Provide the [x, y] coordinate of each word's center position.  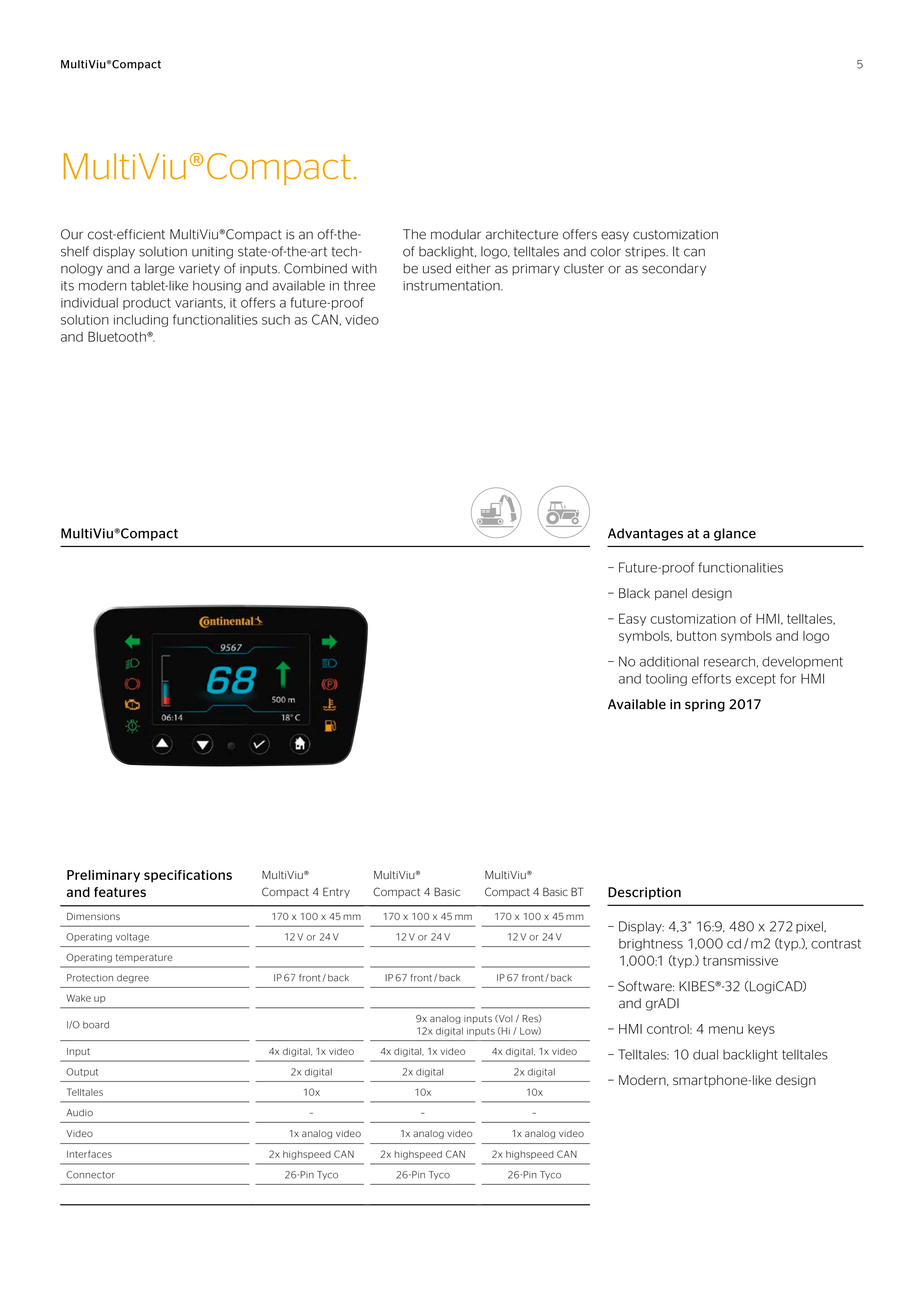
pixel [810, 927]
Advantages [645, 534]
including [141, 321]
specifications [188, 876]
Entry [336, 892]
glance [735, 534]
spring [705, 705]
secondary [674, 269]
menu [726, 1030]
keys [761, 1030]
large [160, 269]
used [437, 268]
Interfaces [89, 1154]
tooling [666, 680]
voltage [132, 937]
